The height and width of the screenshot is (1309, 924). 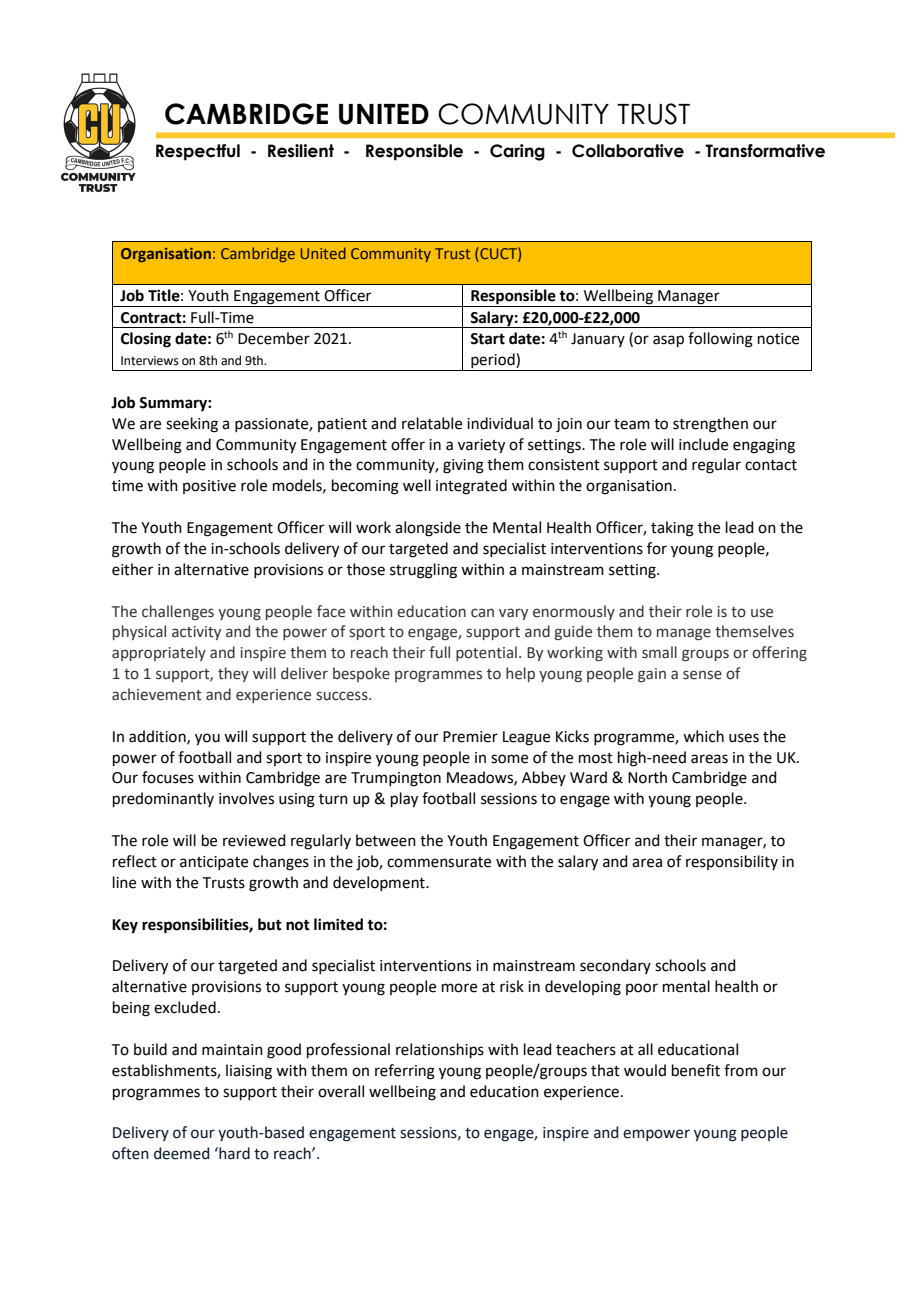 What do you see at coordinates (192, 425) in the screenshot?
I see `seeking` at bounding box center [192, 425].
